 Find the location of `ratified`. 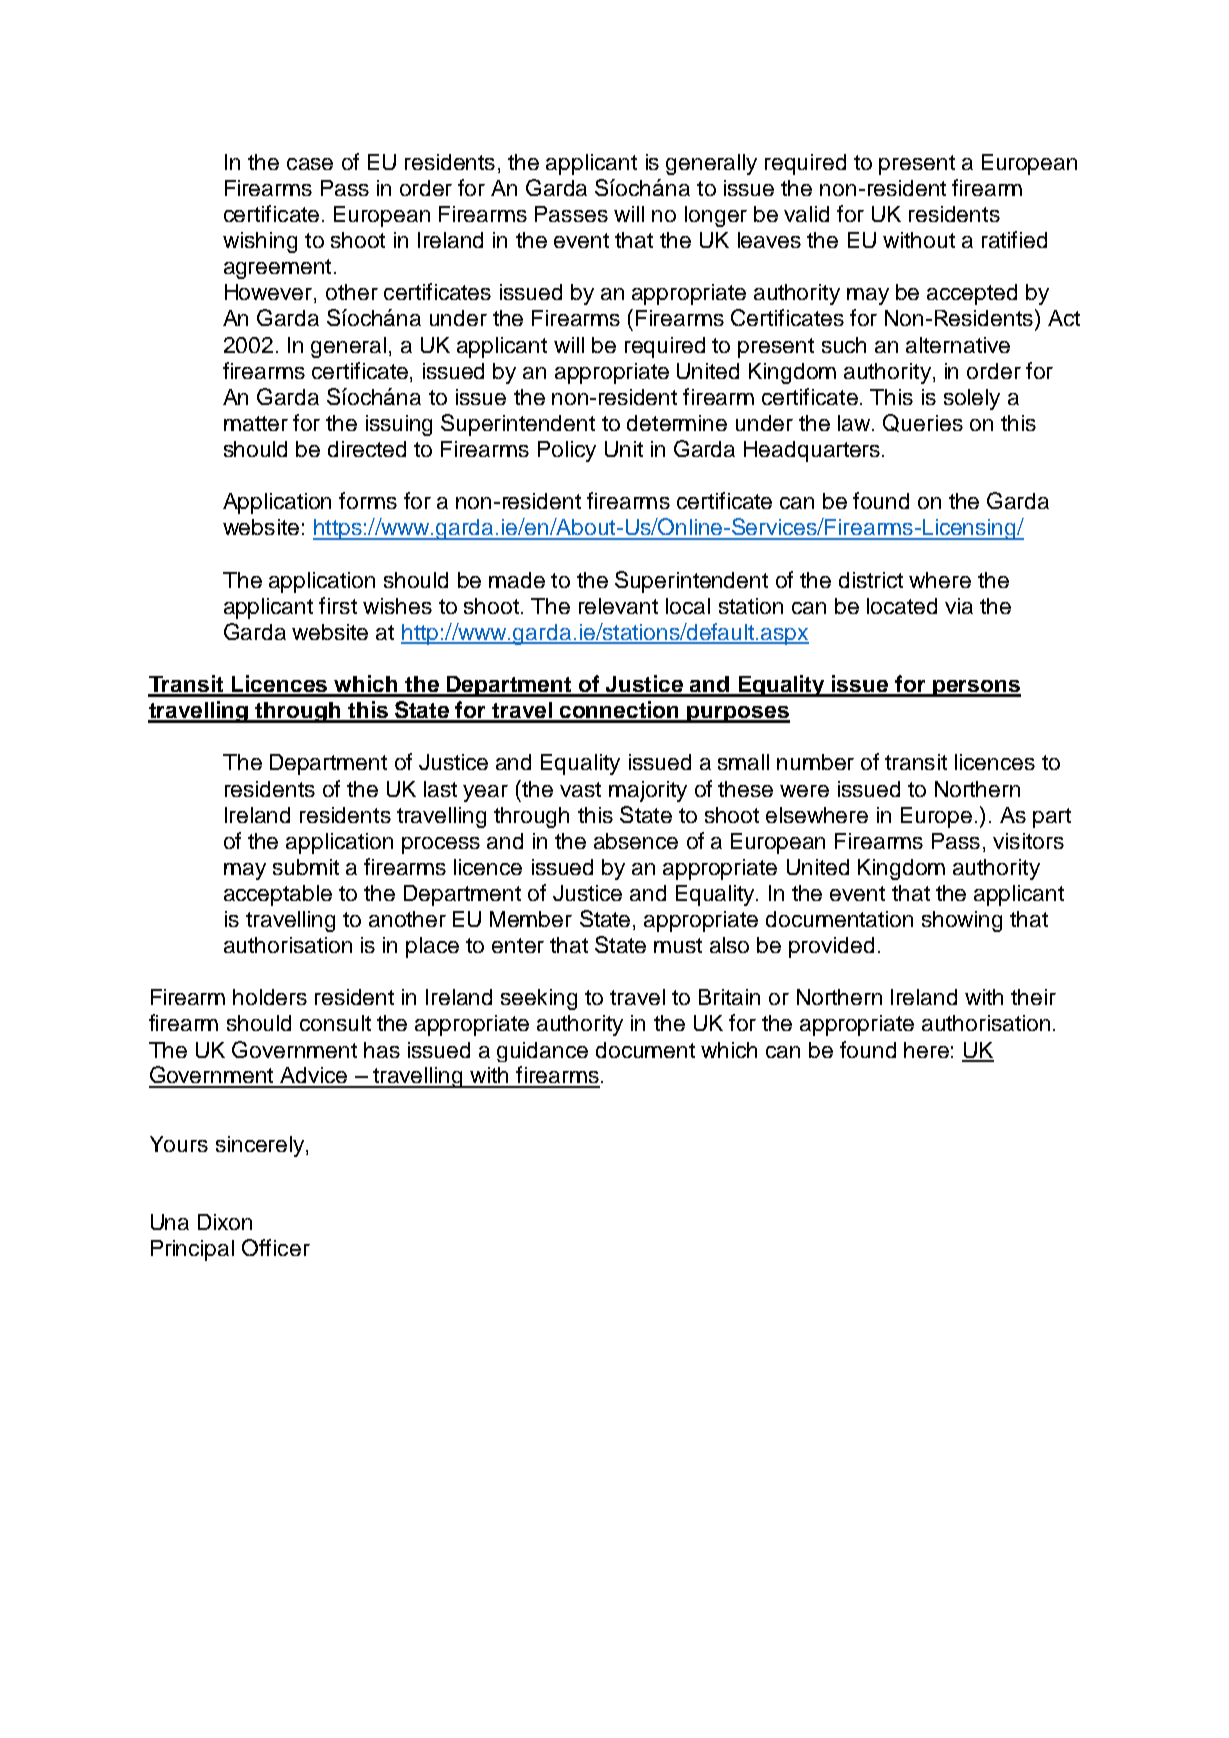

ratified is located at coordinates (1014, 239).
